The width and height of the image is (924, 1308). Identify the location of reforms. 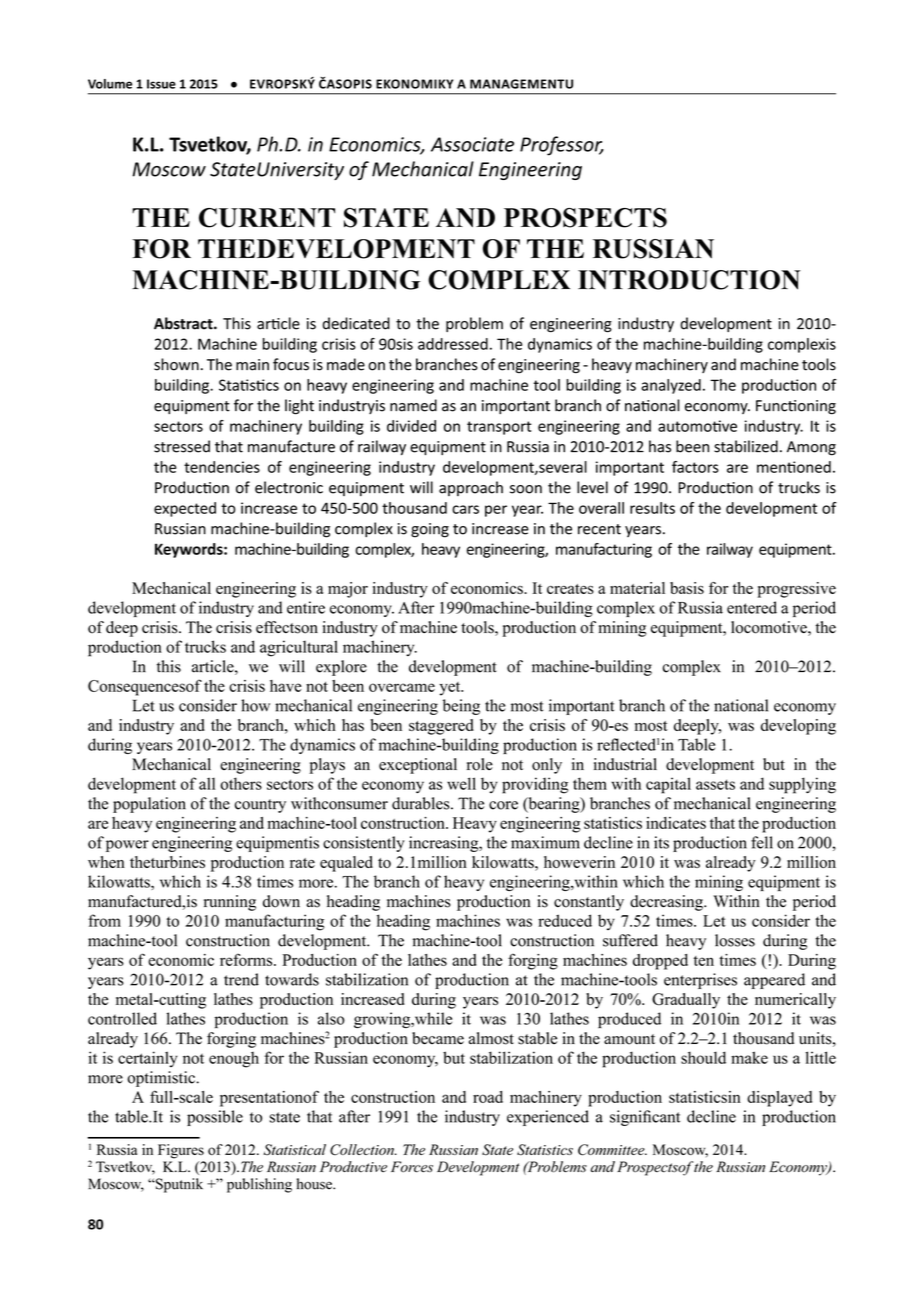
(247, 959).
